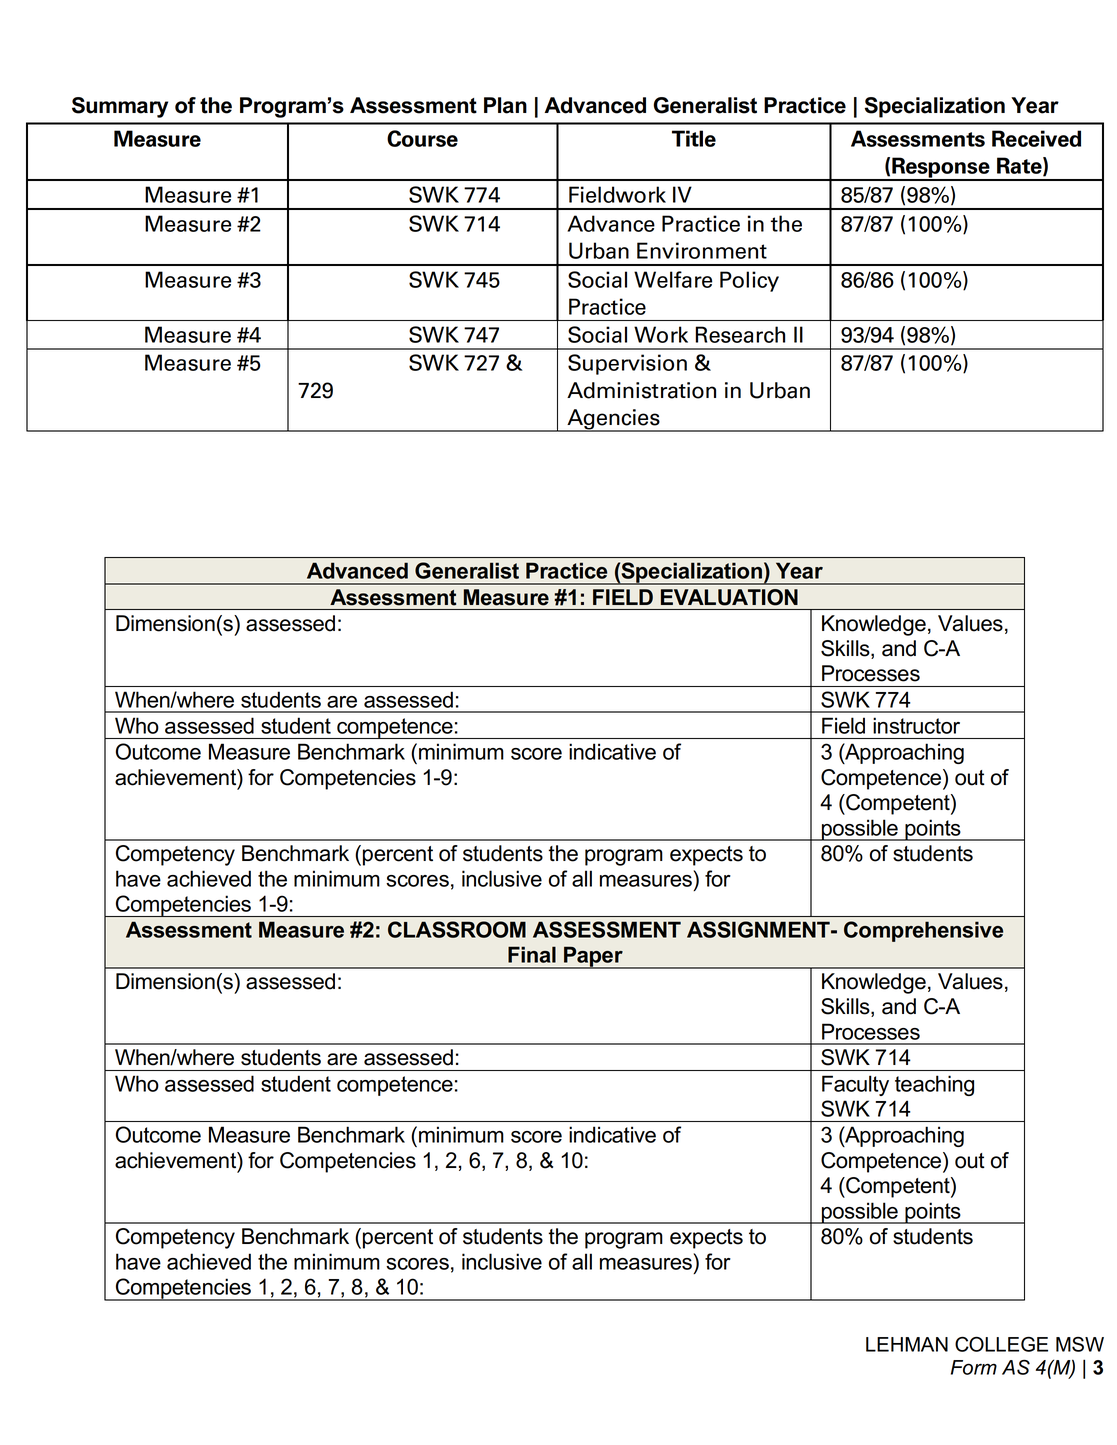 The height and width of the screenshot is (1445, 1117). I want to click on EVALUATION, so click(729, 597).
